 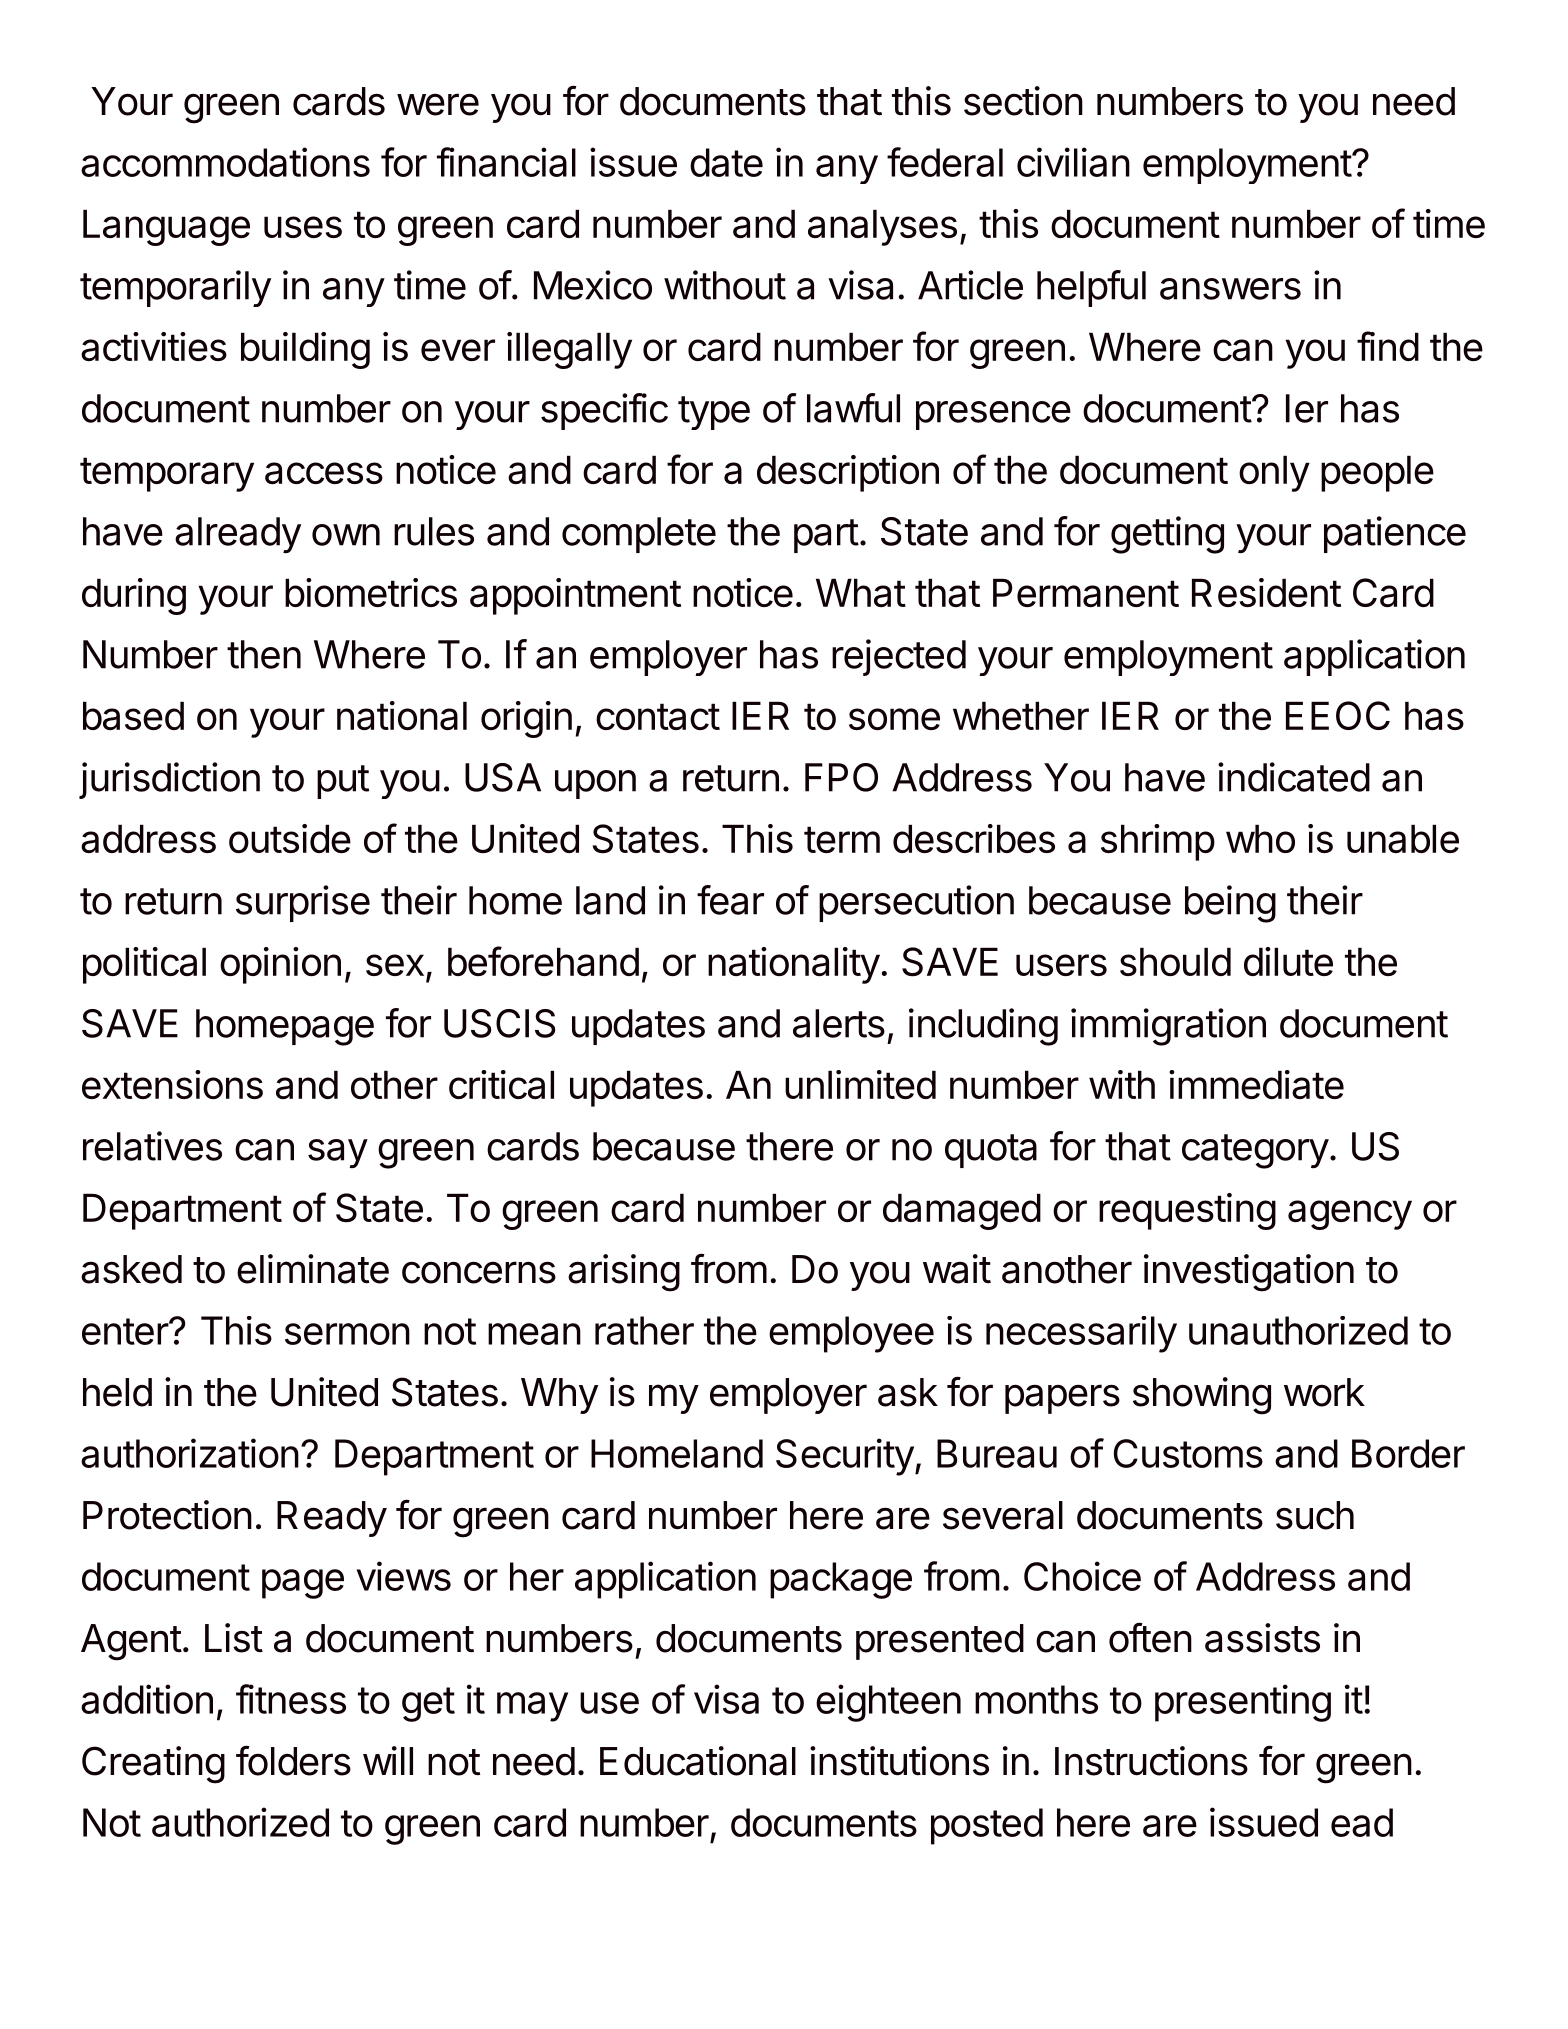 What do you see at coordinates (1288, 961) in the image?
I see `dilute` at bounding box center [1288, 961].
